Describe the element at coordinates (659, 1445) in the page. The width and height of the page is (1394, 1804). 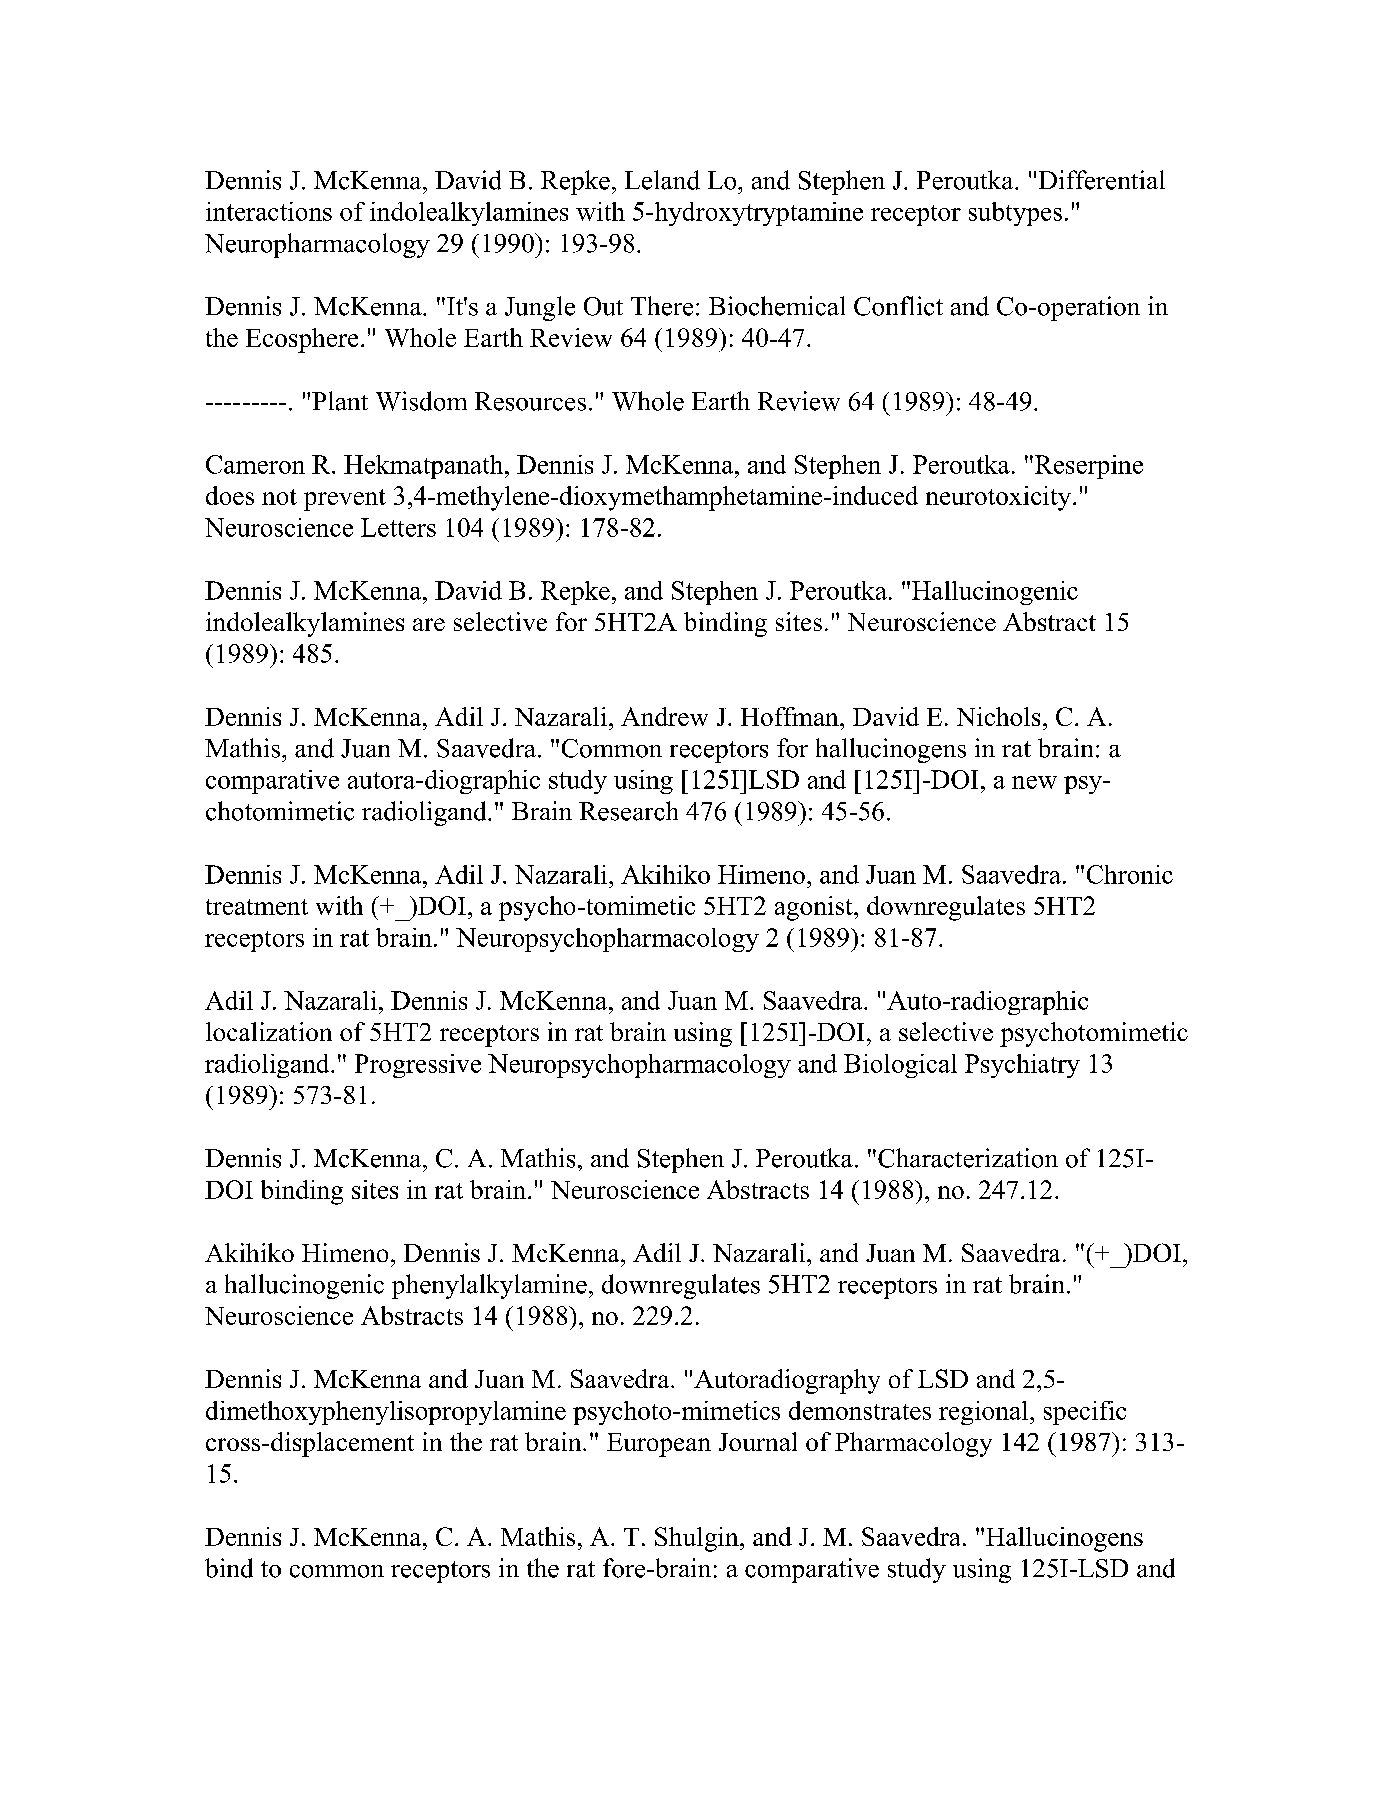
I see `European` at that location.
